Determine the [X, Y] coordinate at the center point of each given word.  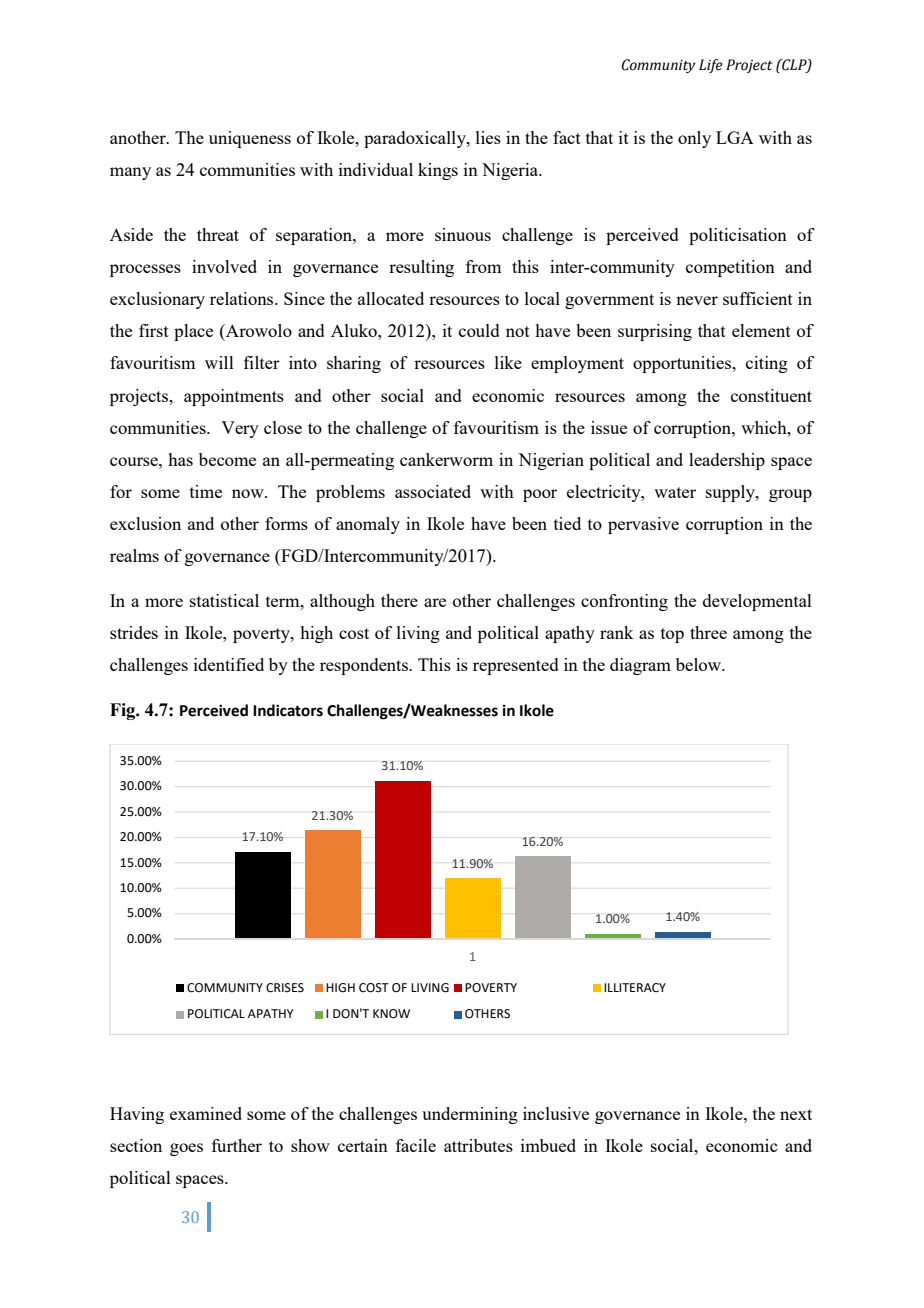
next [796, 1114]
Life [710, 66]
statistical [224, 600]
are [435, 602]
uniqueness [250, 139]
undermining [470, 1115]
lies [488, 137]
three [708, 632]
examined [206, 1113]
